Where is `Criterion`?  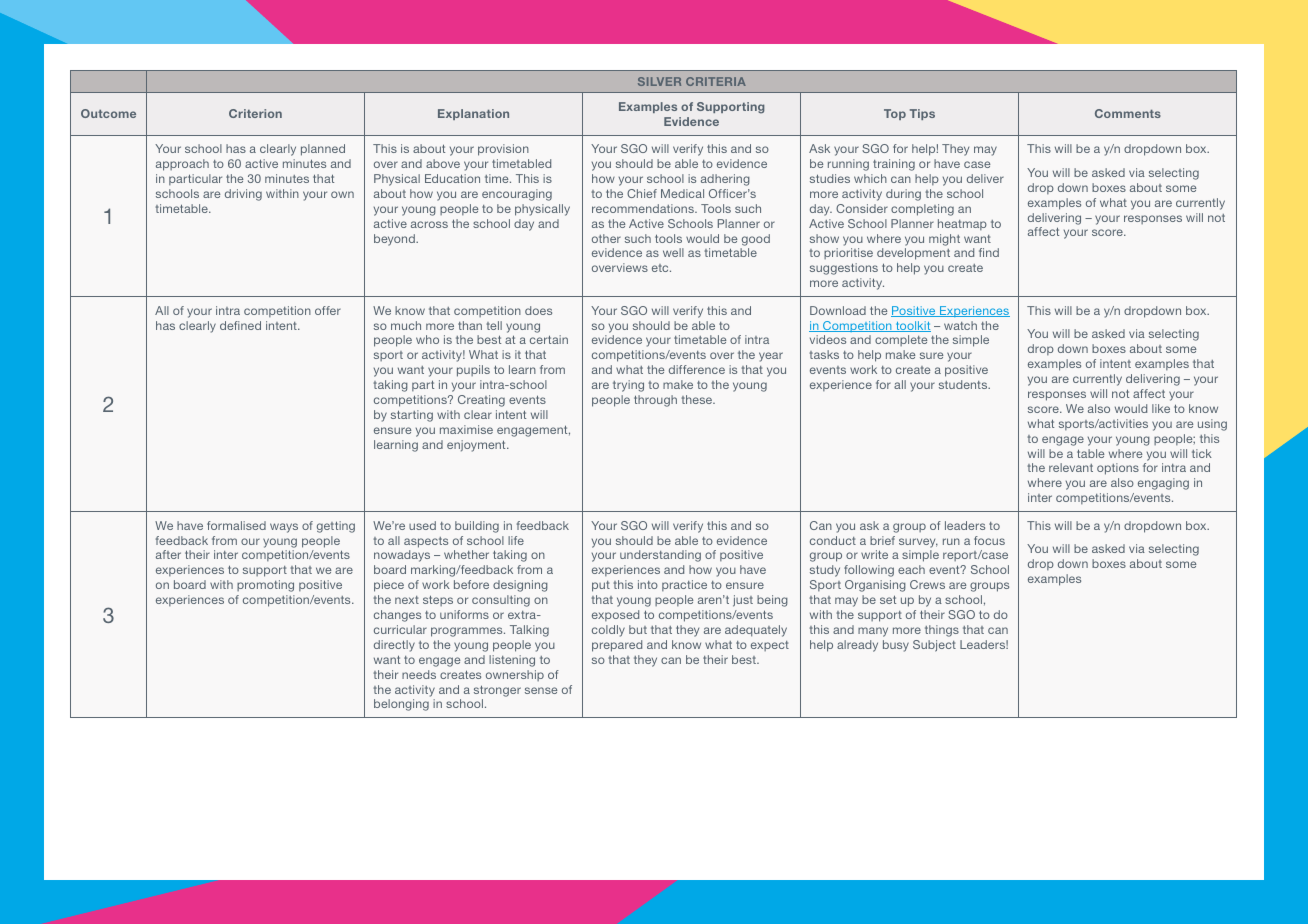 Criterion is located at coordinates (255, 113).
